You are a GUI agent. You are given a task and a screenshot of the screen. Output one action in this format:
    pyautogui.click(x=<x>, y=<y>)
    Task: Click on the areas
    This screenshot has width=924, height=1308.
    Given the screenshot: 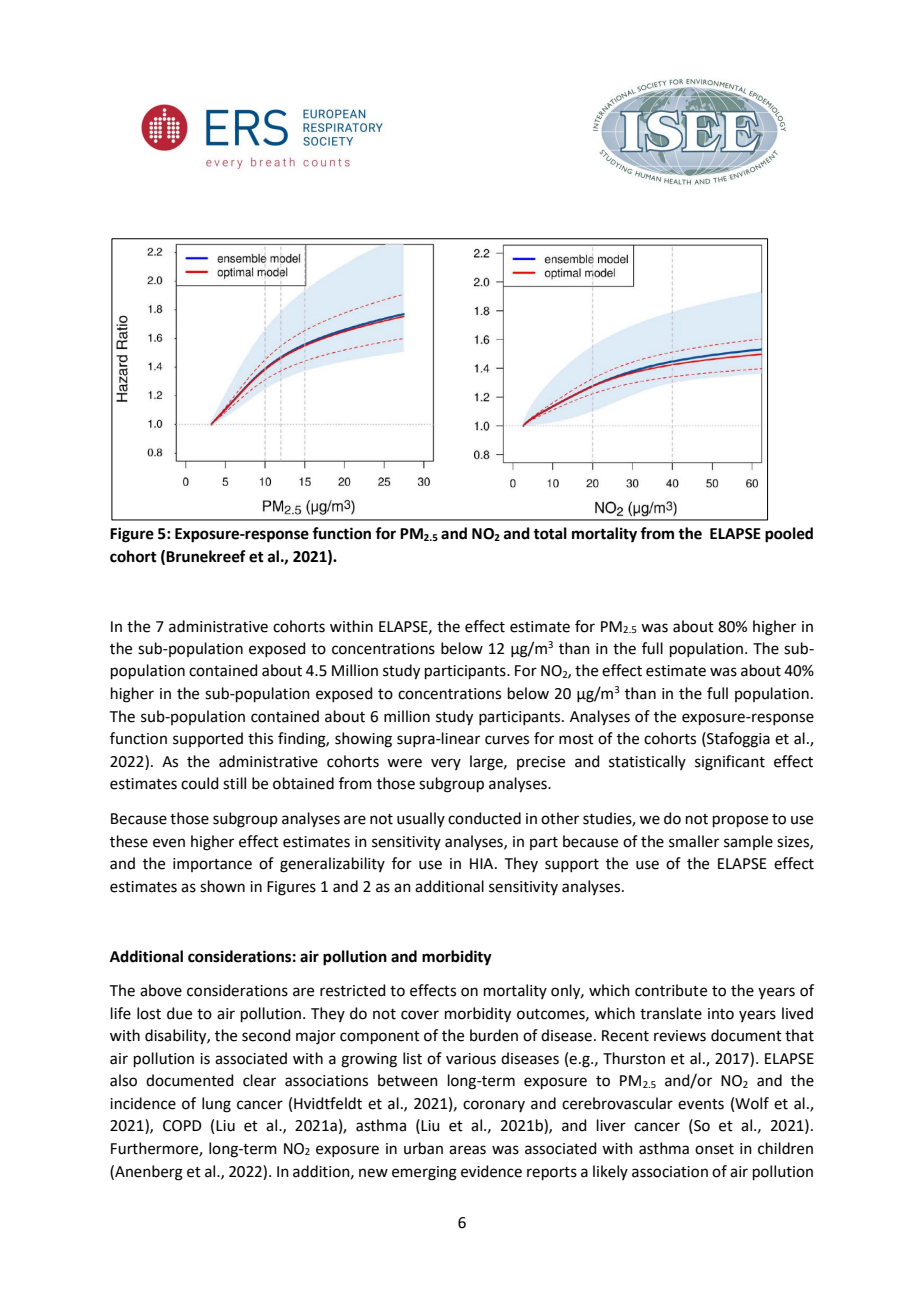 What is the action you would take?
    pyautogui.click(x=467, y=1150)
